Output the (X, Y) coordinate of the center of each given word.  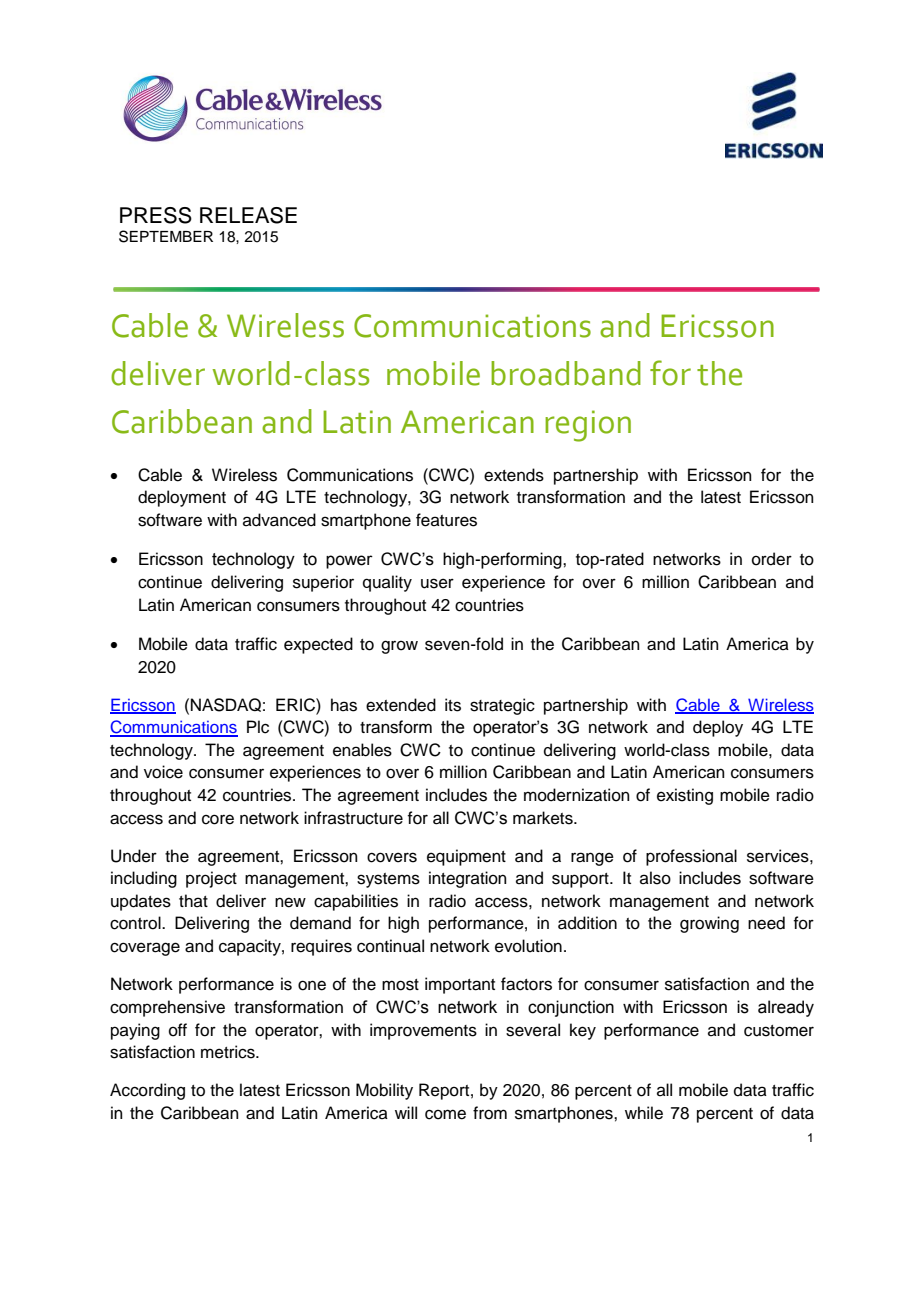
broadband (566, 373)
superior (323, 583)
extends (514, 475)
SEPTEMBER (166, 236)
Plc (258, 727)
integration (468, 879)
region (588, 426)
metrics (229, 1052)
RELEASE (248, 215)
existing (685, 796)
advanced (279, 520)
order (772, 559)
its (453, 705)
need (766, 923)
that (193, 900)
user (437, 583)
